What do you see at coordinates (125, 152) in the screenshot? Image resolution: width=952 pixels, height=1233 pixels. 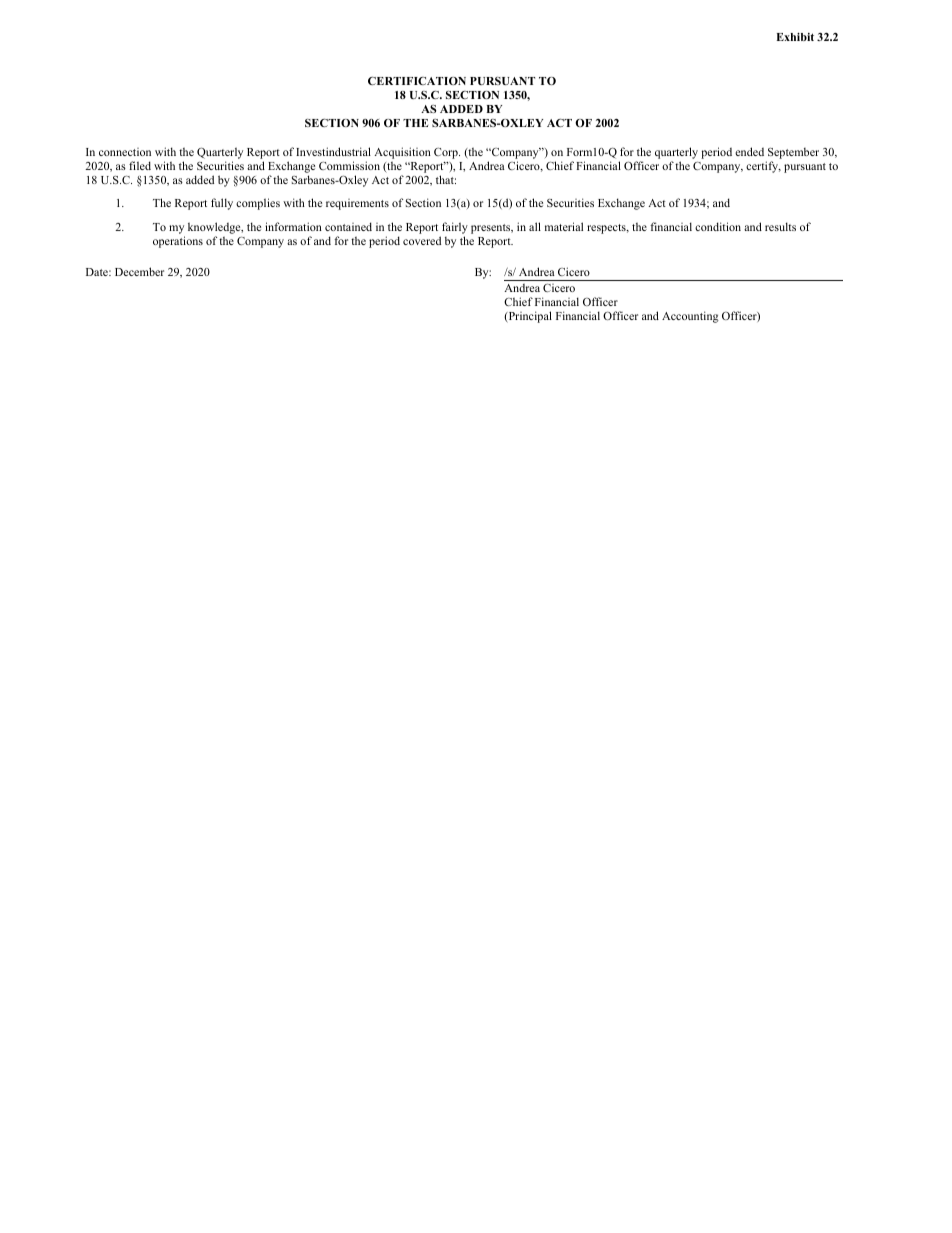 I see `connection` at bounding box center [125, 152].
